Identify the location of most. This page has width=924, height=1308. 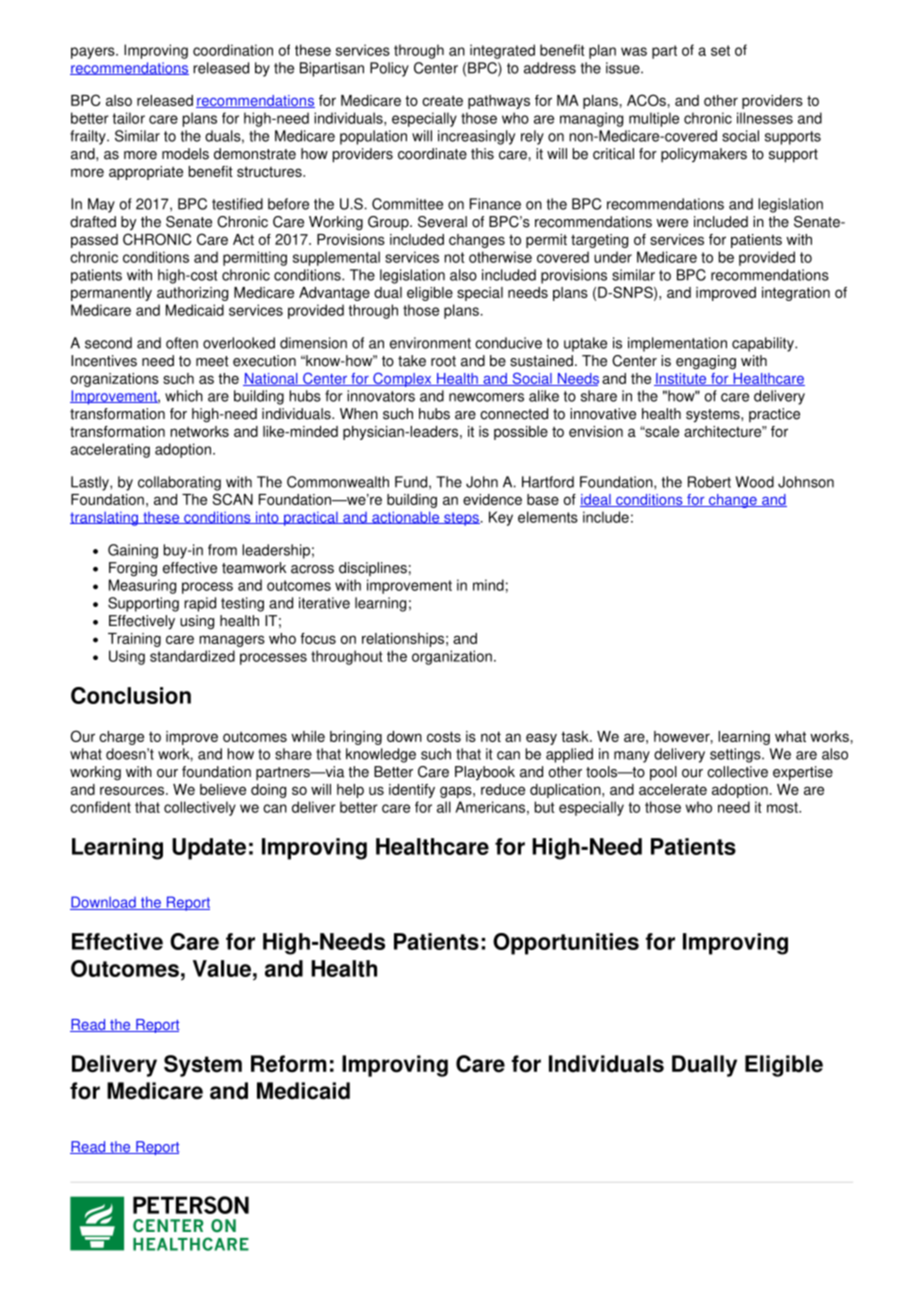
(783, 807).
